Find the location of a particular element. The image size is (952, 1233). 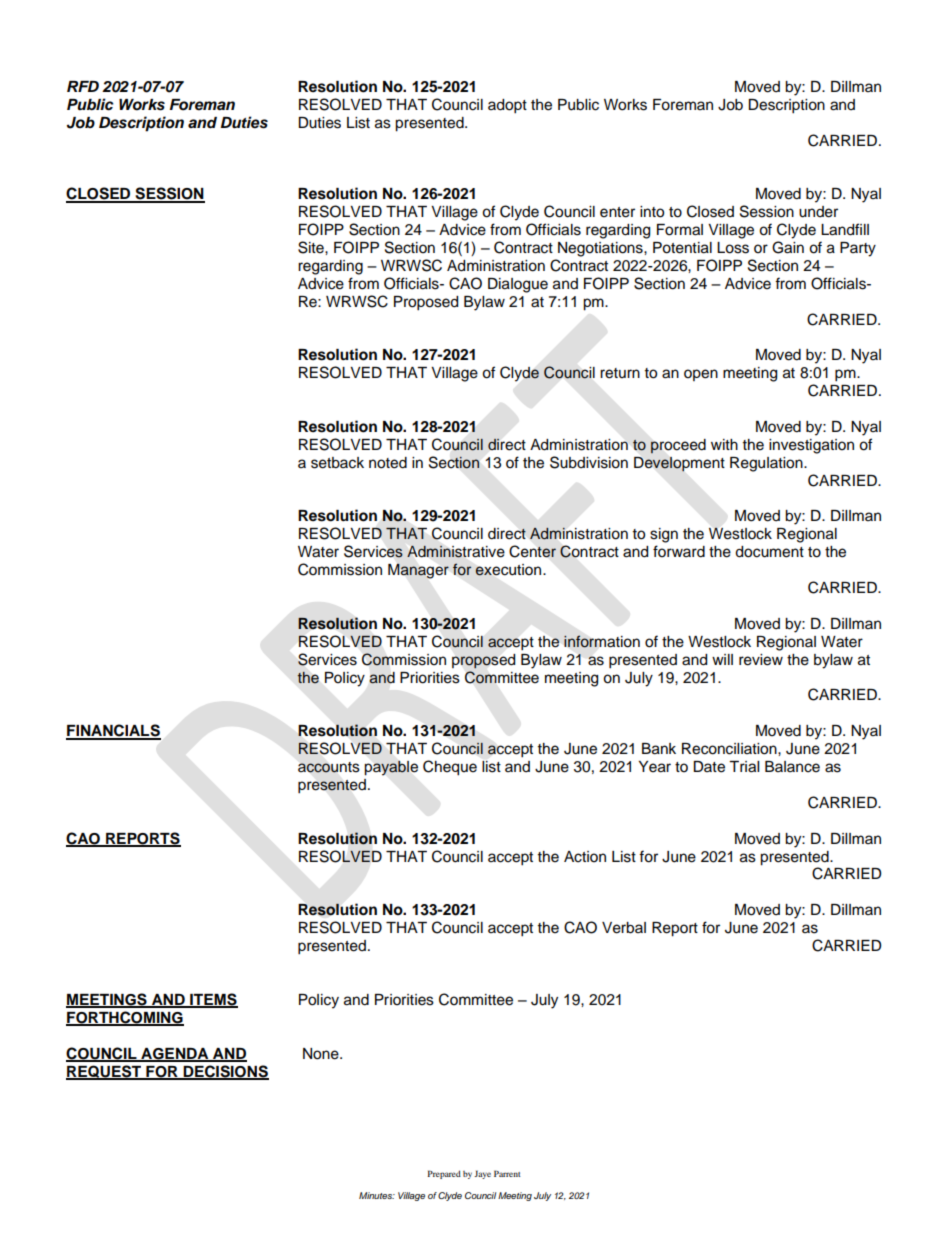

REQUEST is located at coordinates (105, 1072).
